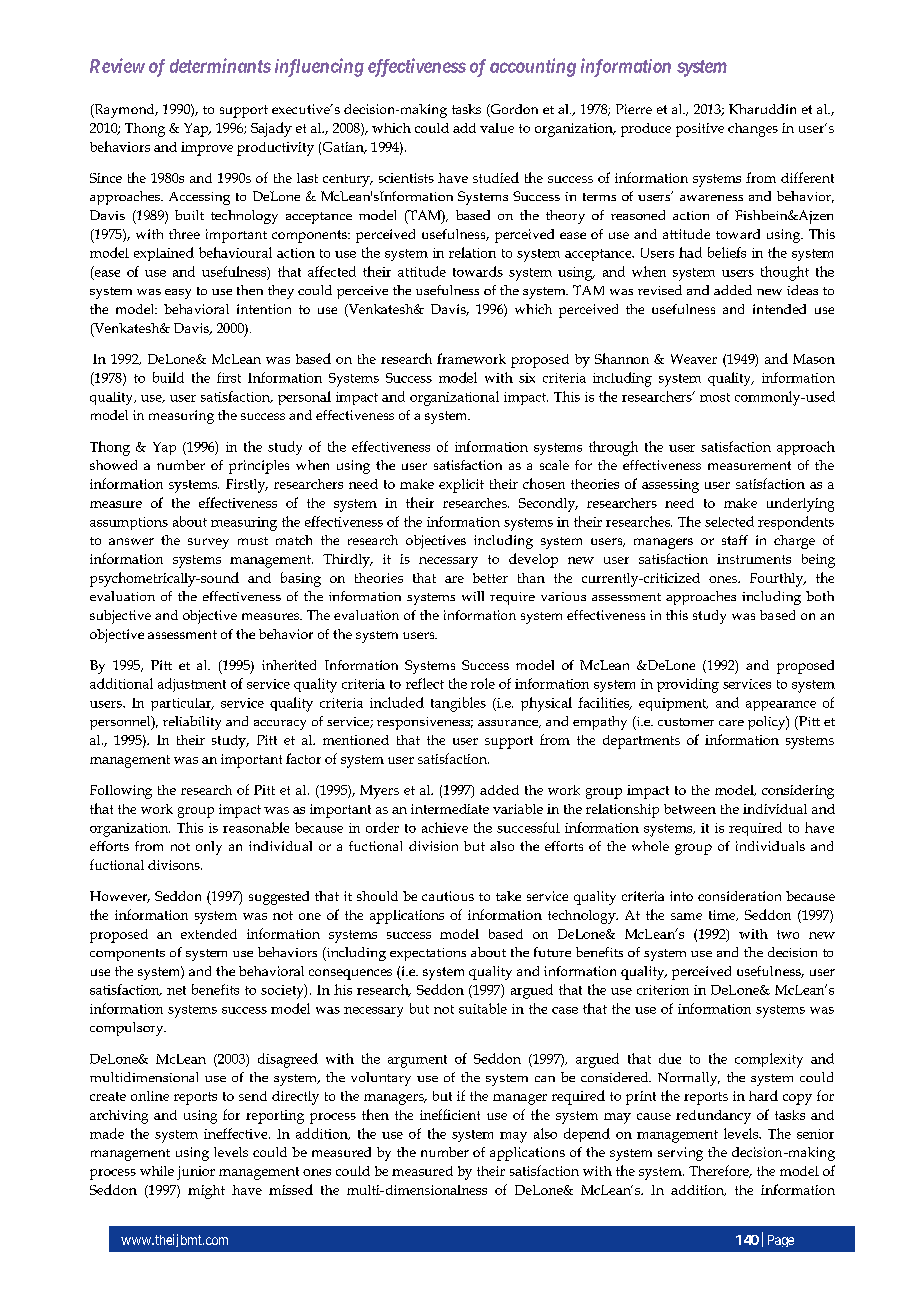 The width and height of the page is (924, 1307). Describe the element at coordinates (192, 685) in the page. I see `adjustment` at that location.
